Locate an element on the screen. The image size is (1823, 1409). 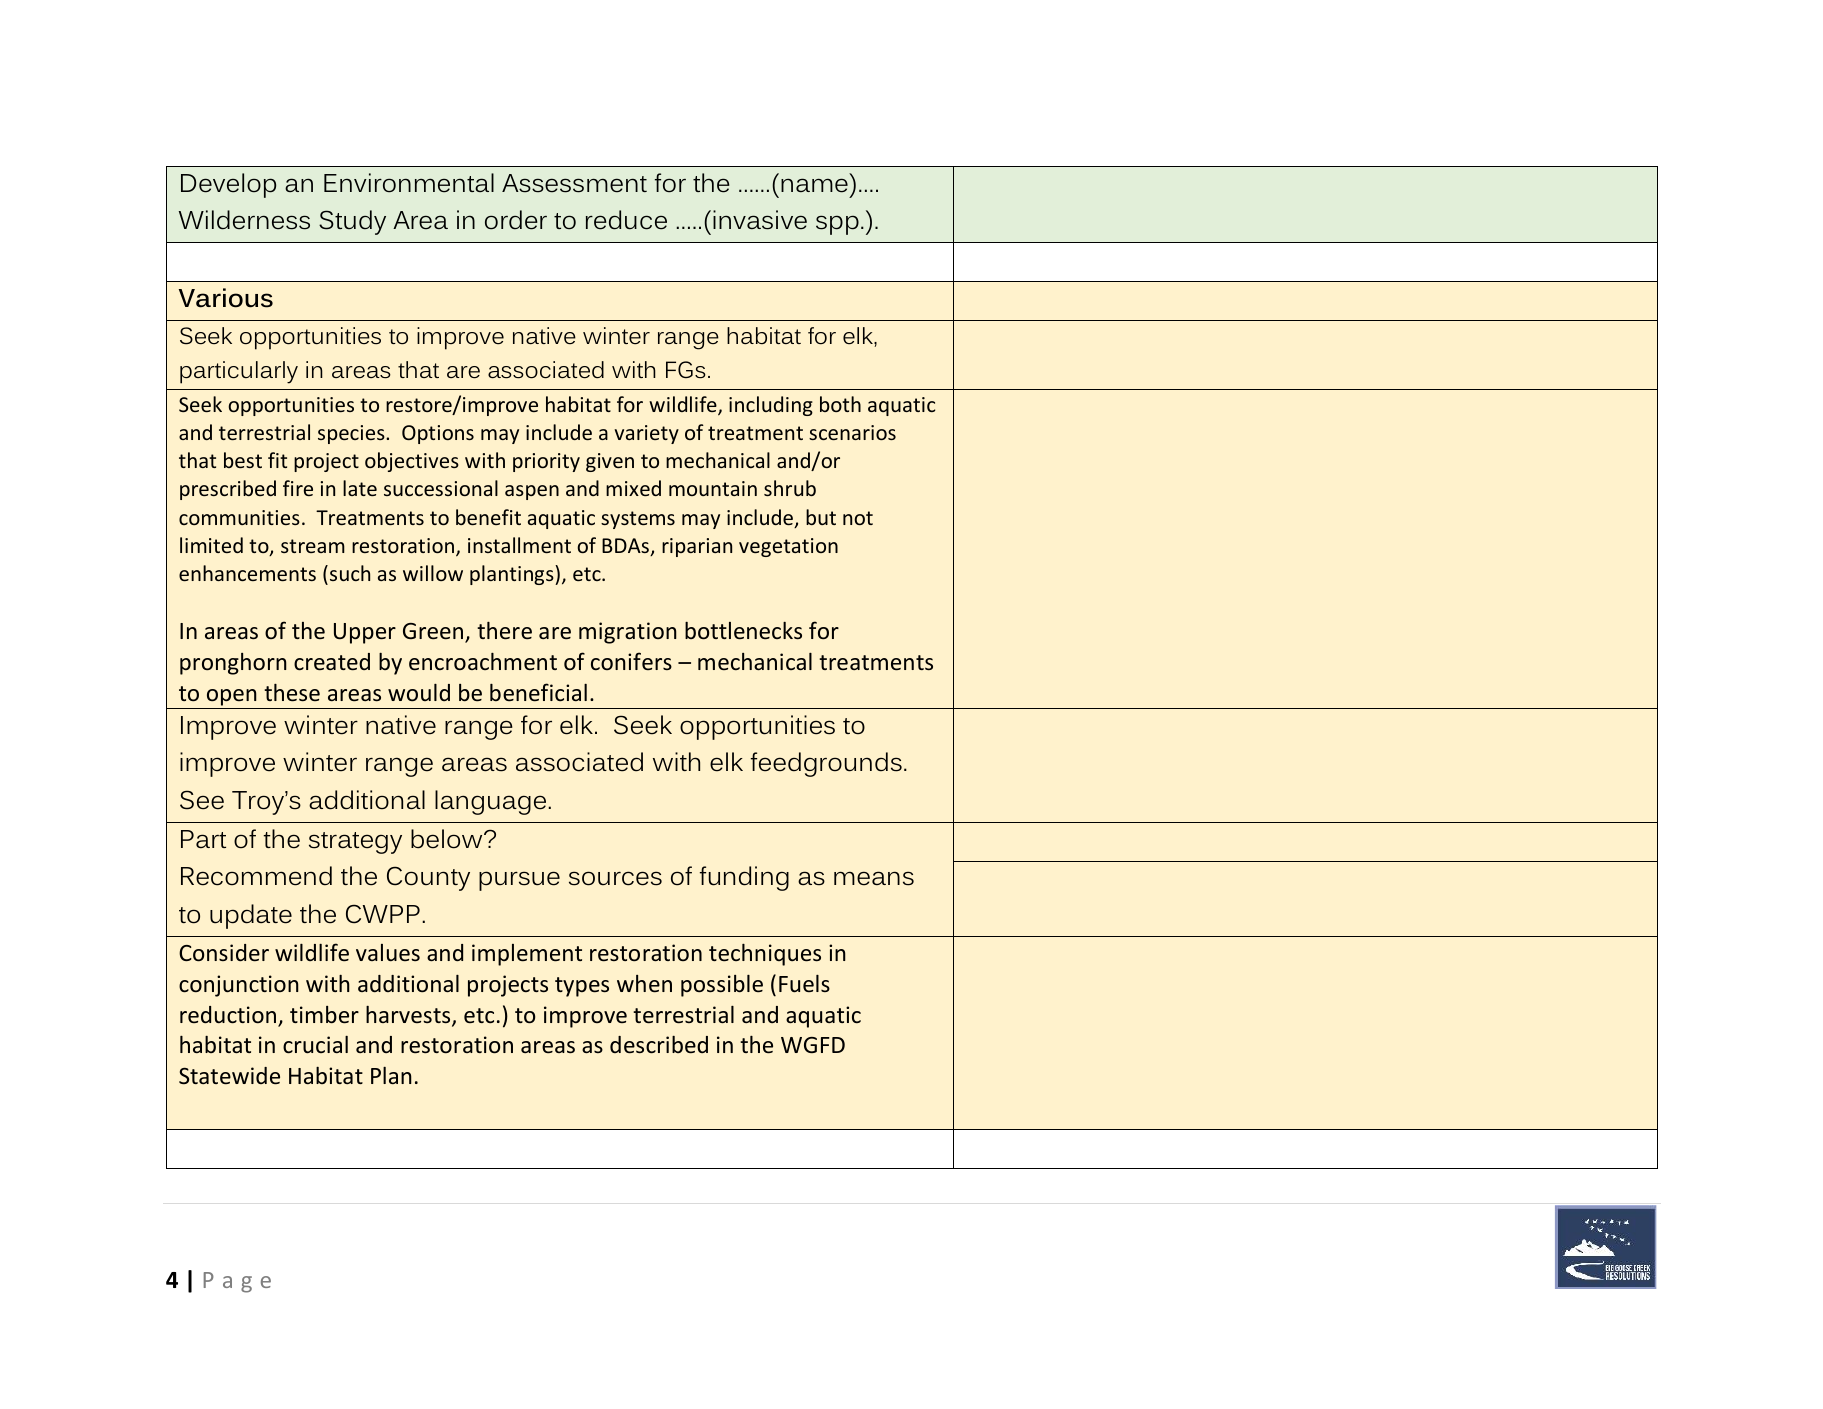
Fuels is located at coordinates (804, 984).
